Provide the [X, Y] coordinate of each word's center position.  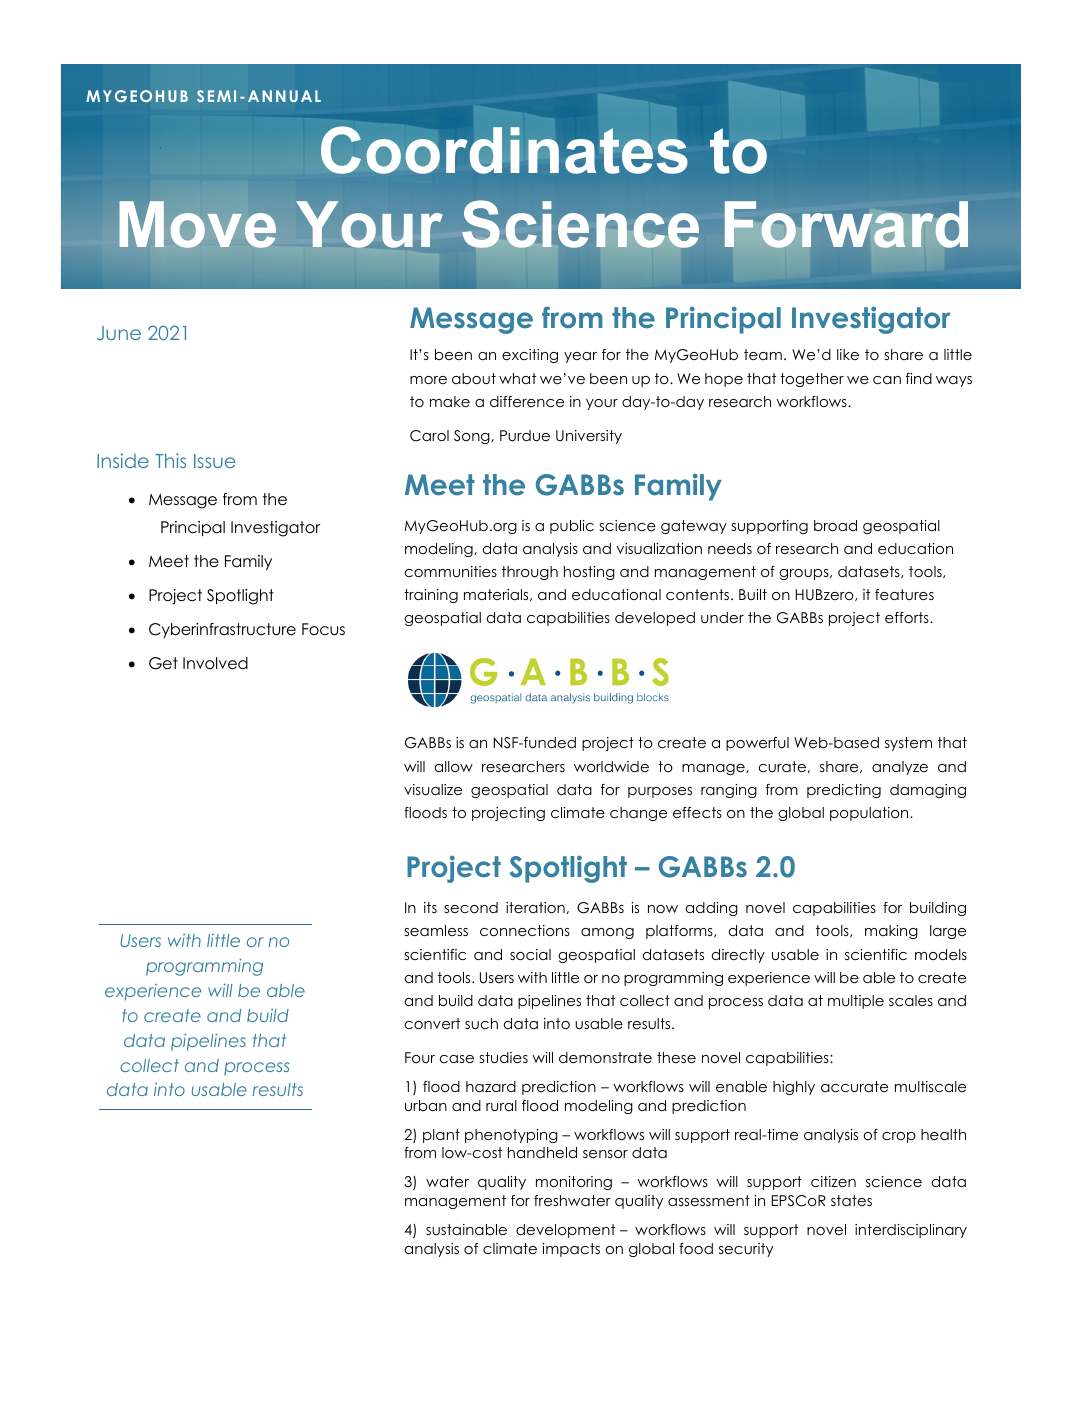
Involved [215, 663]
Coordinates [504, 150]
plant [441, 1136]
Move [197, 224]
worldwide [611, 766]
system [908, 744]
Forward [846, 224]
